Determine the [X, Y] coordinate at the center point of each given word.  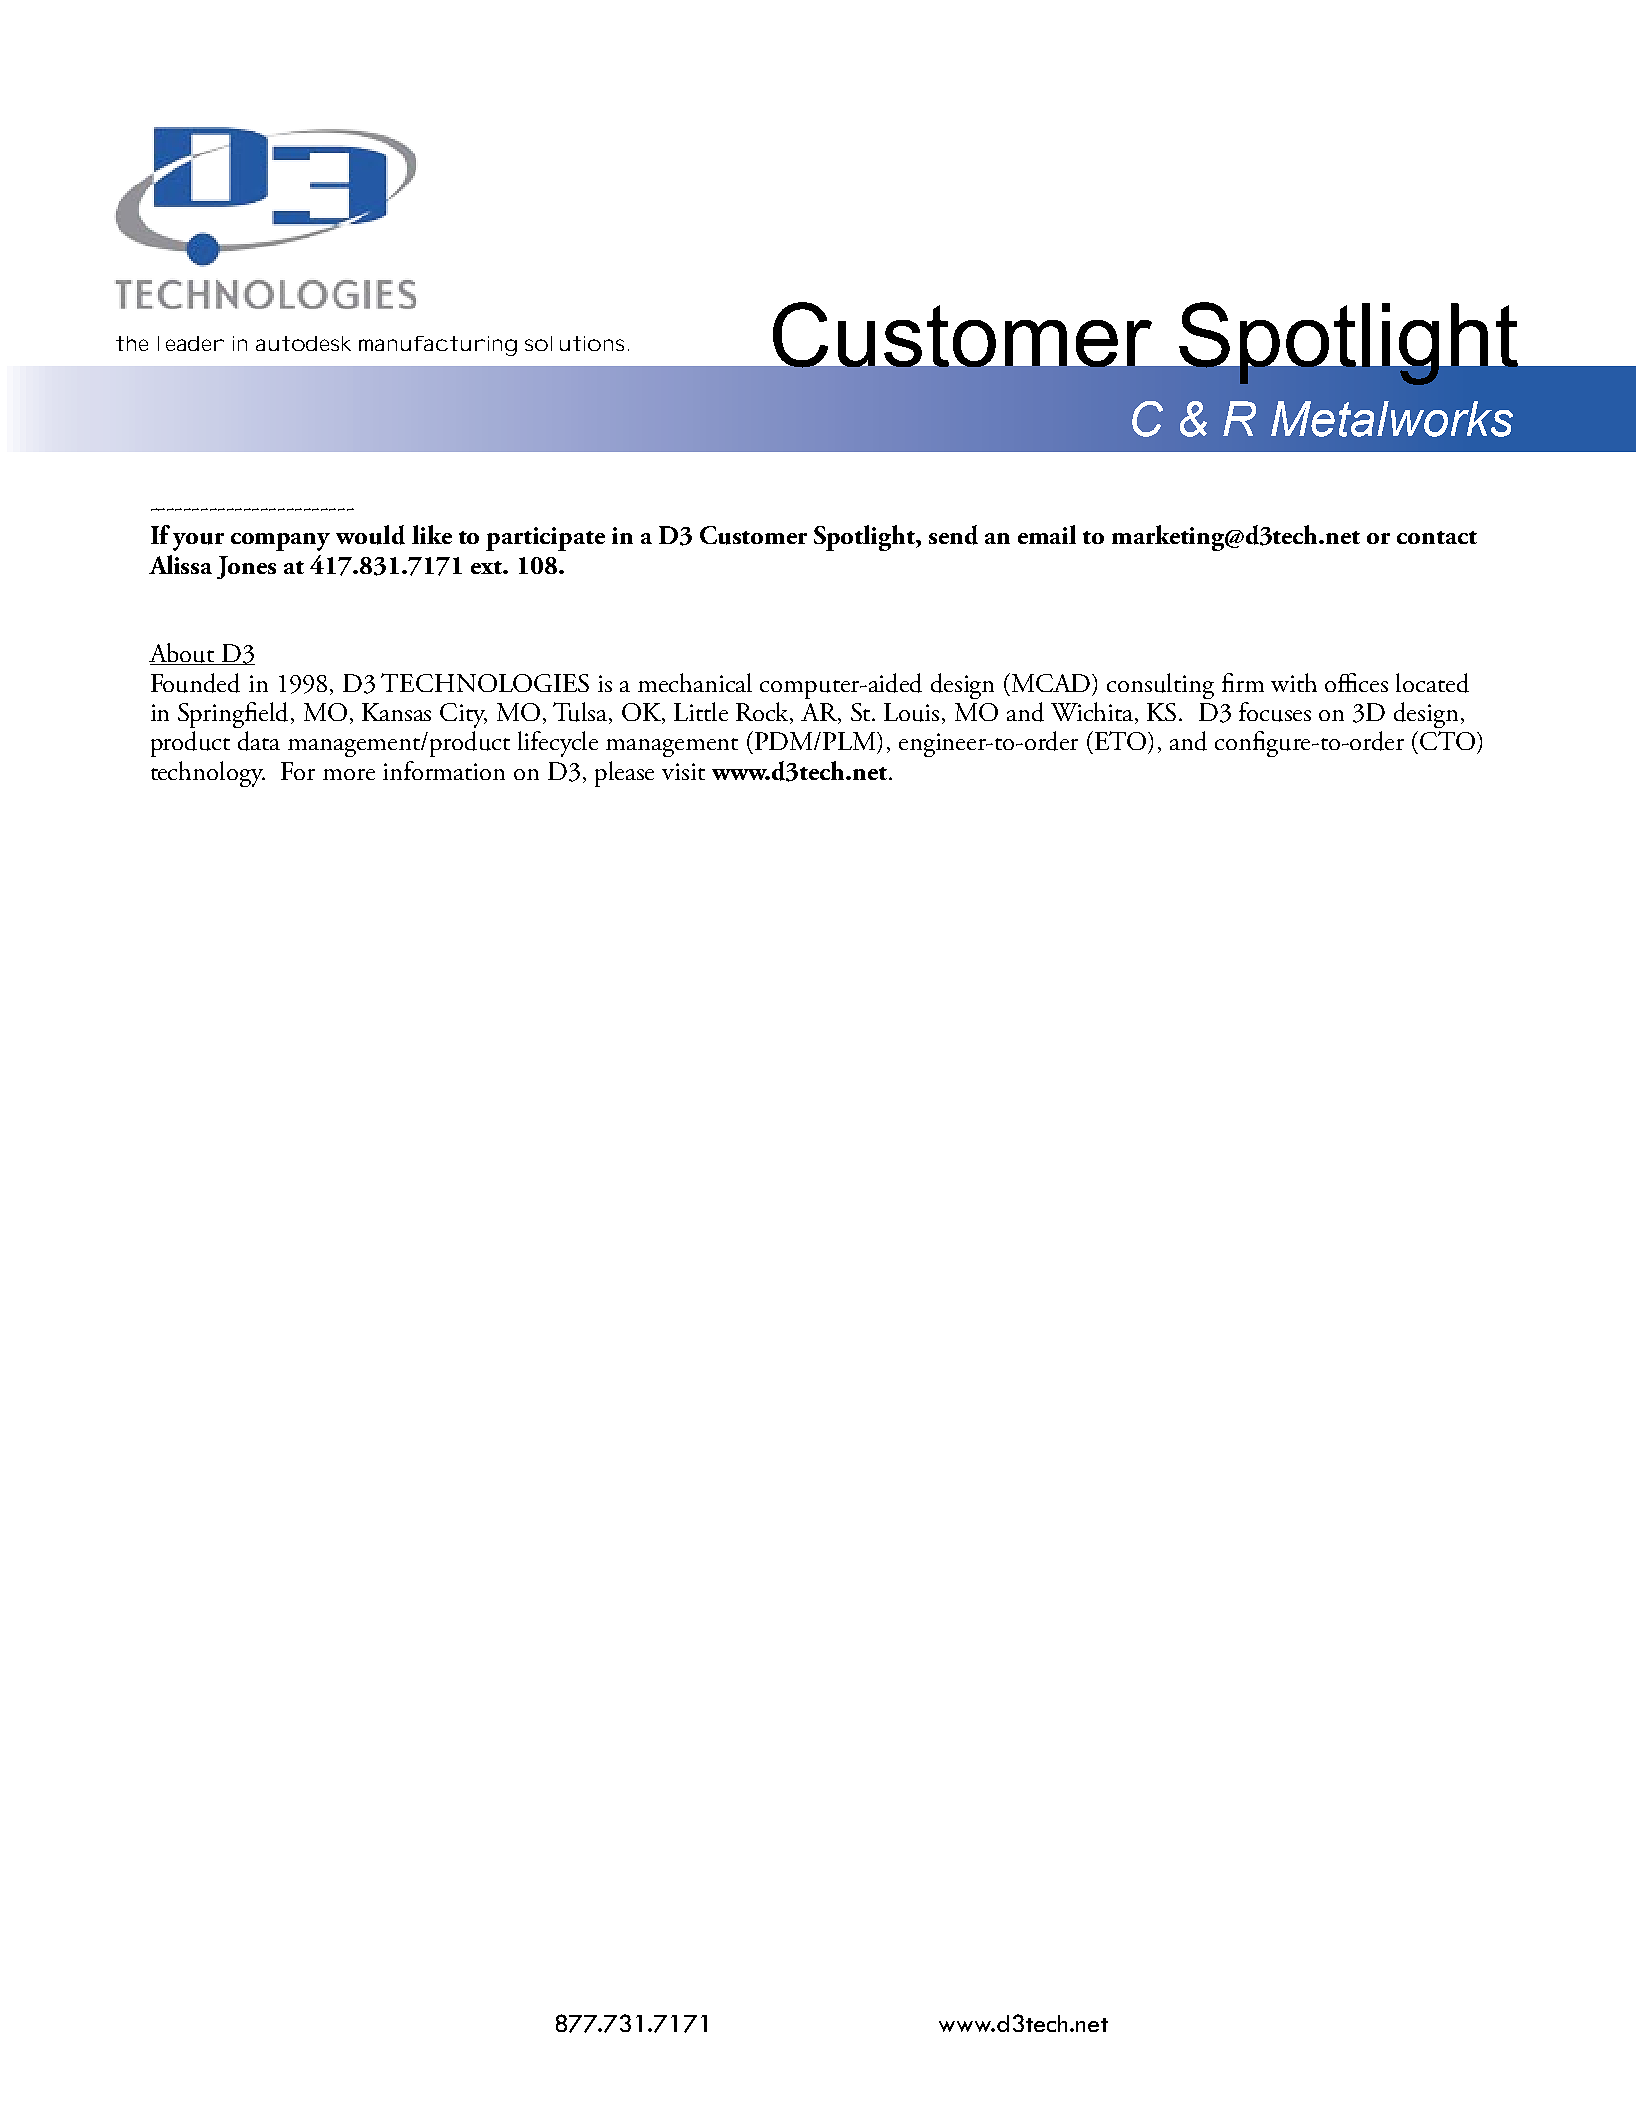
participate [545, 539]
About [183, 654]
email [1047, 534]
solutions [574, 343]
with [1294, 682]
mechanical [695, 682]
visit [683, 771]
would [370, 535]
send [953, 535]
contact [1437, 537]
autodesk [303, 343]
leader [191, 343]
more [349, 774]
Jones [246, 567]
